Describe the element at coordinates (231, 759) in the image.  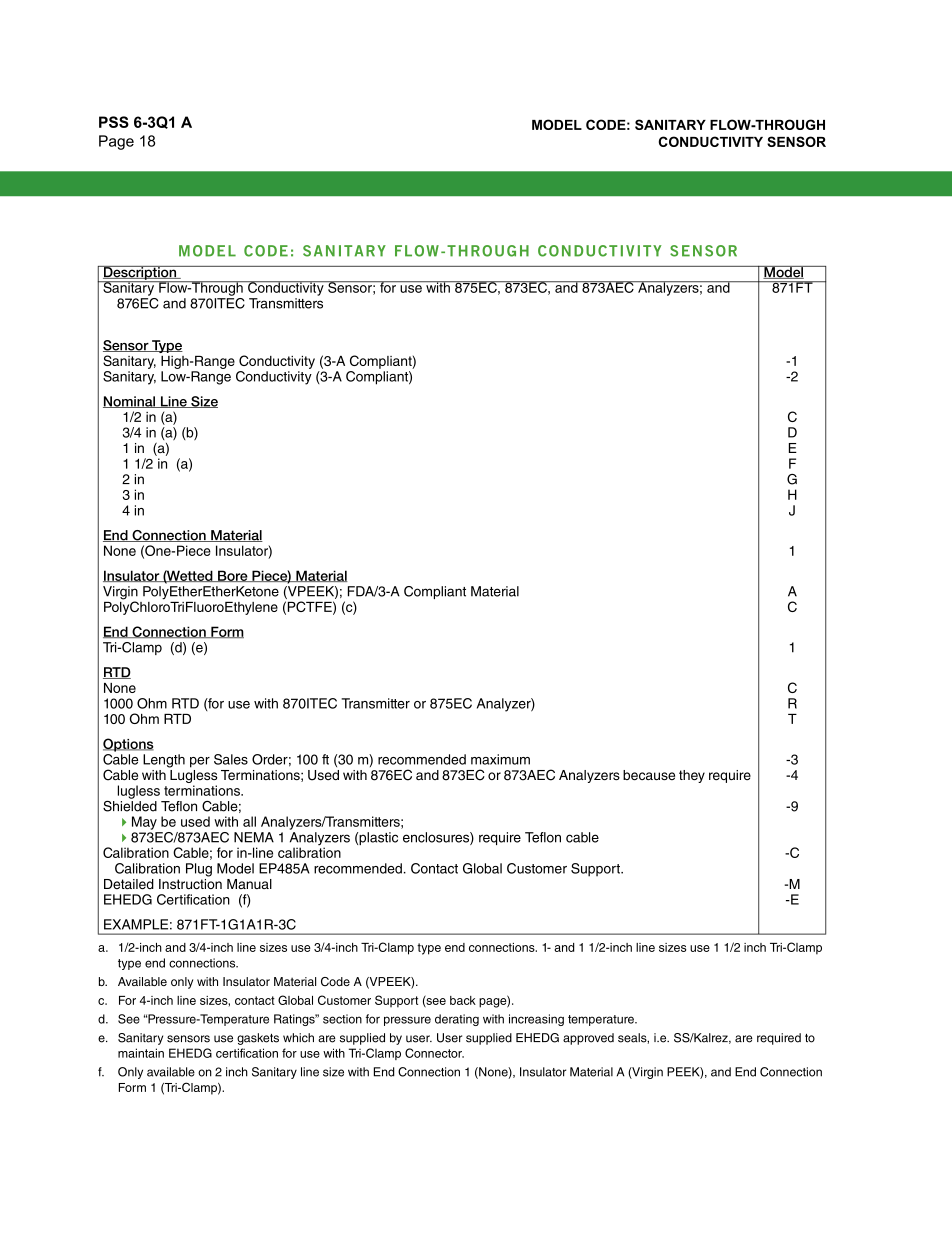
I see `Sales` at that location.
